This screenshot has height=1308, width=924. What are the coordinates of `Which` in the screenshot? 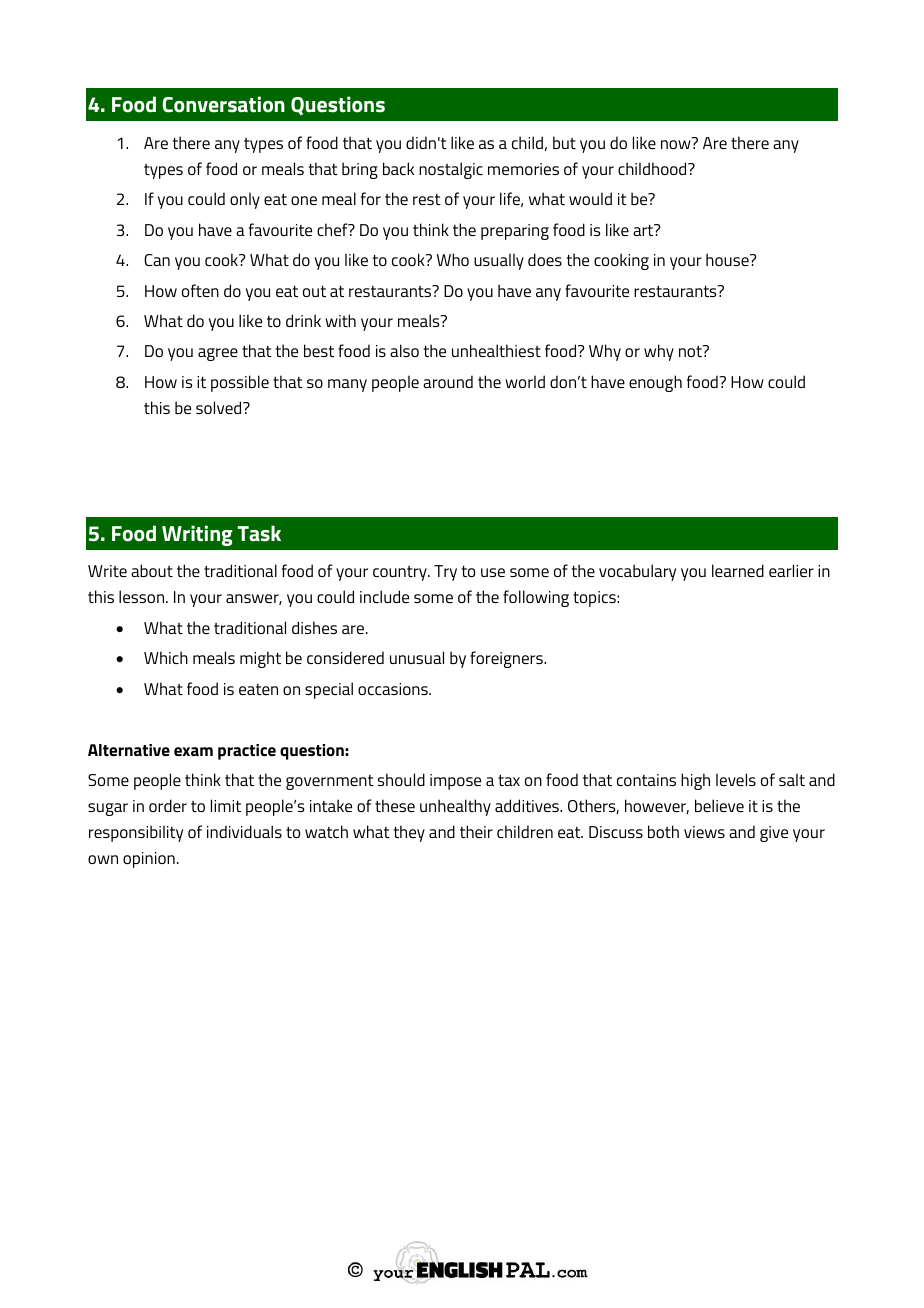 It's located at (166, 657).
